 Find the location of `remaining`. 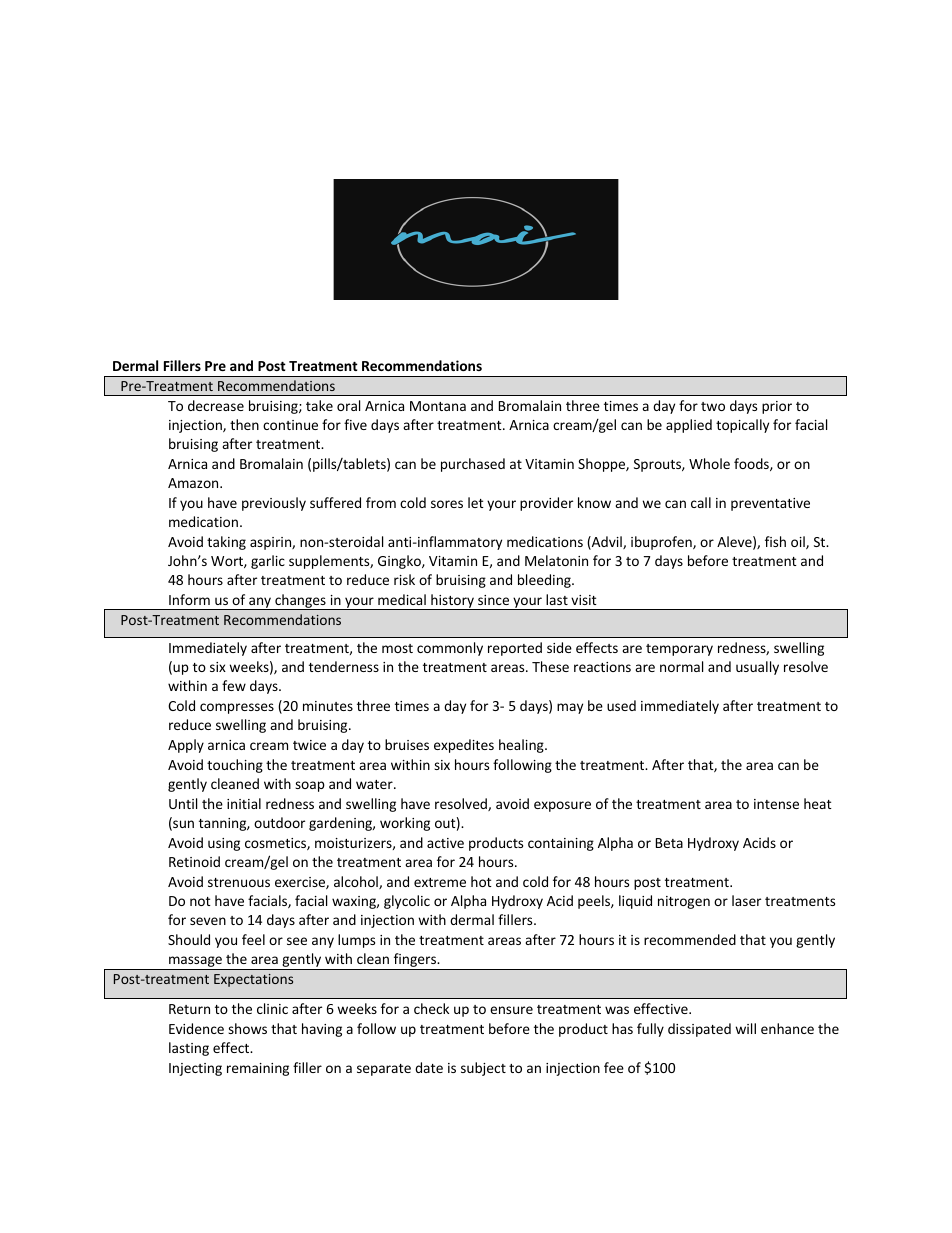

remaining is located at coordinates (258, 1069).
